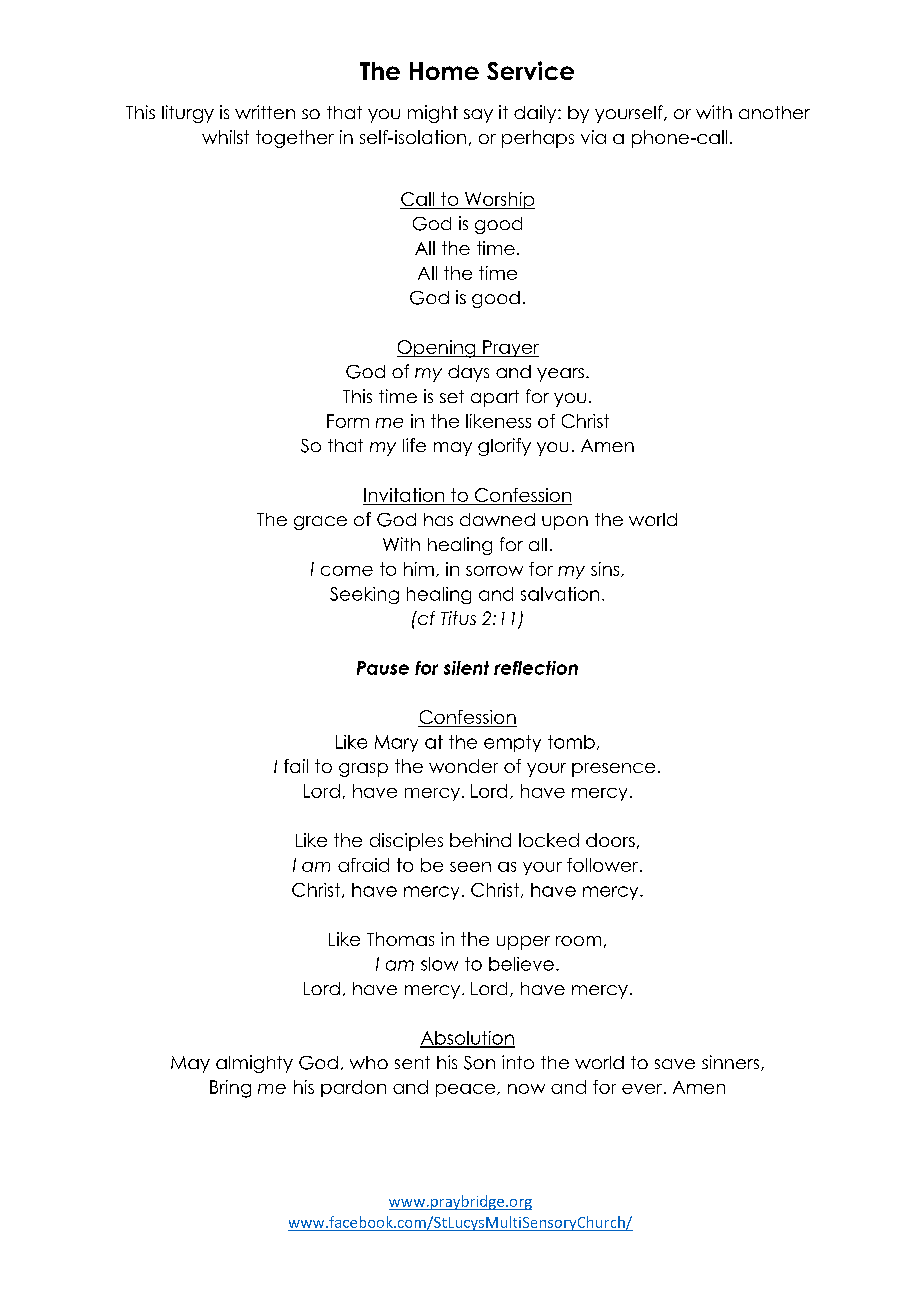 The width and height of the image is (924, 1308). Describe the element at coordinates (512, 743) in the image. I see `empty` at that location.
